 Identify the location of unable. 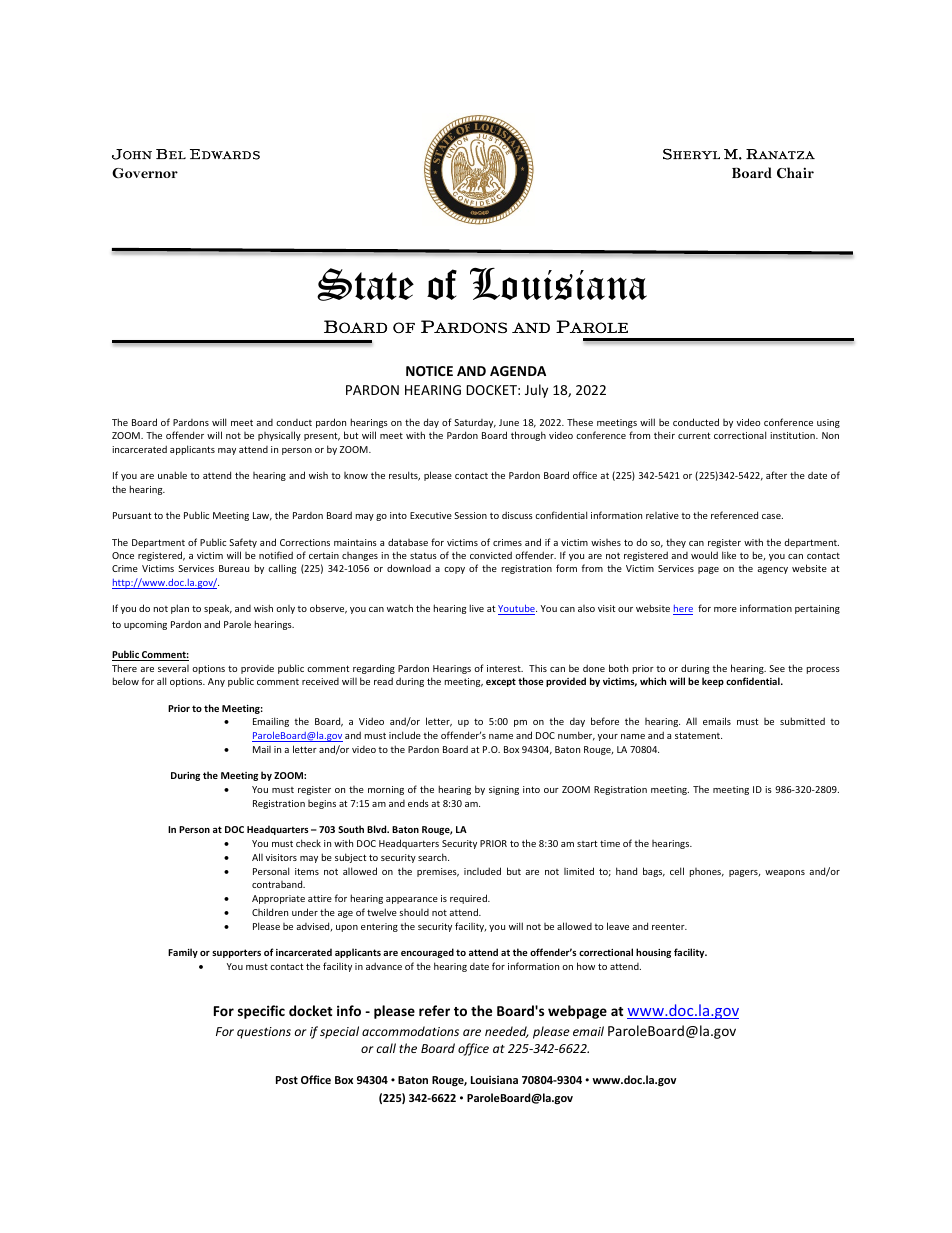
(172, 475).
